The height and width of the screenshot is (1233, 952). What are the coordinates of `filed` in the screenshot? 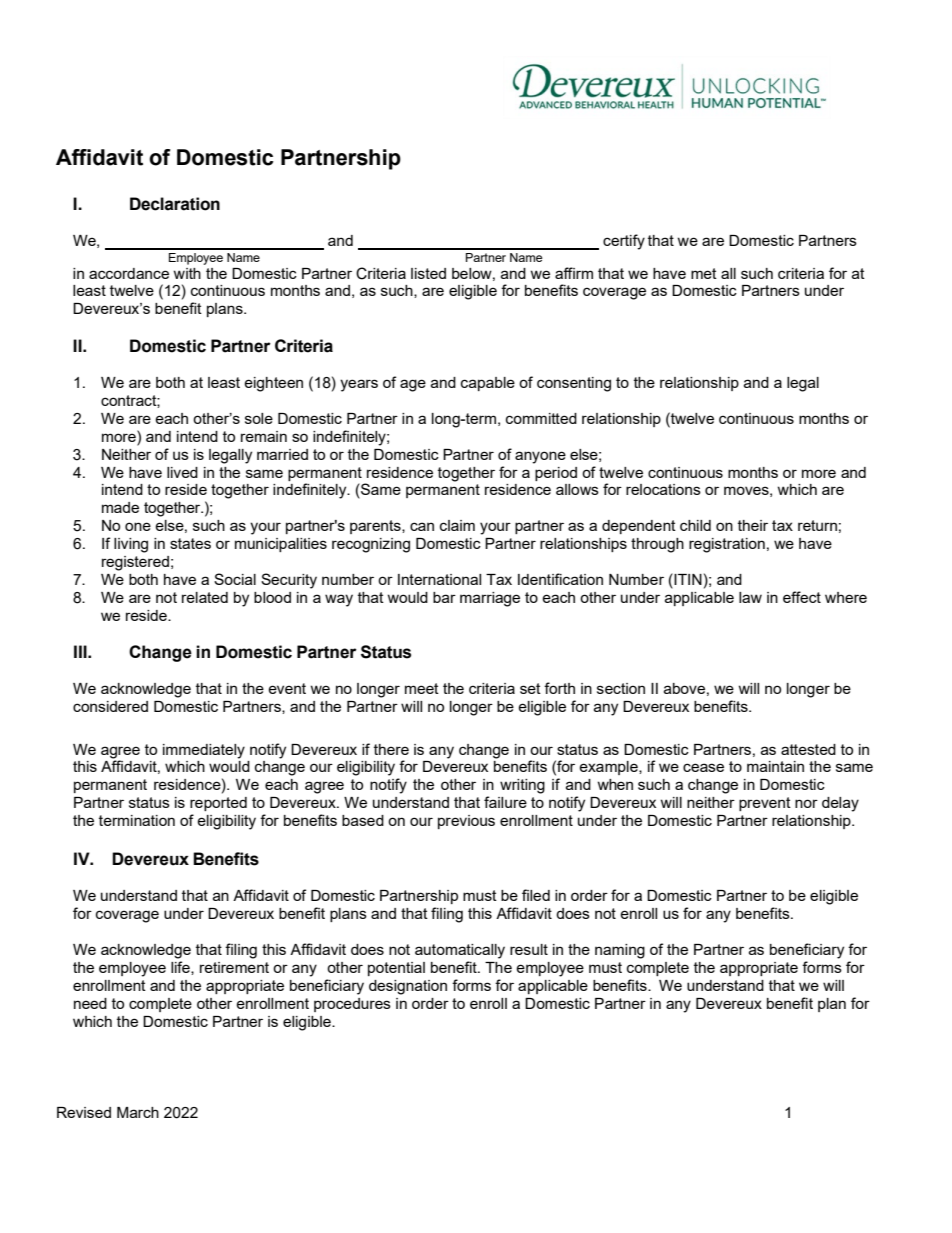 It's located at (536, 895).
